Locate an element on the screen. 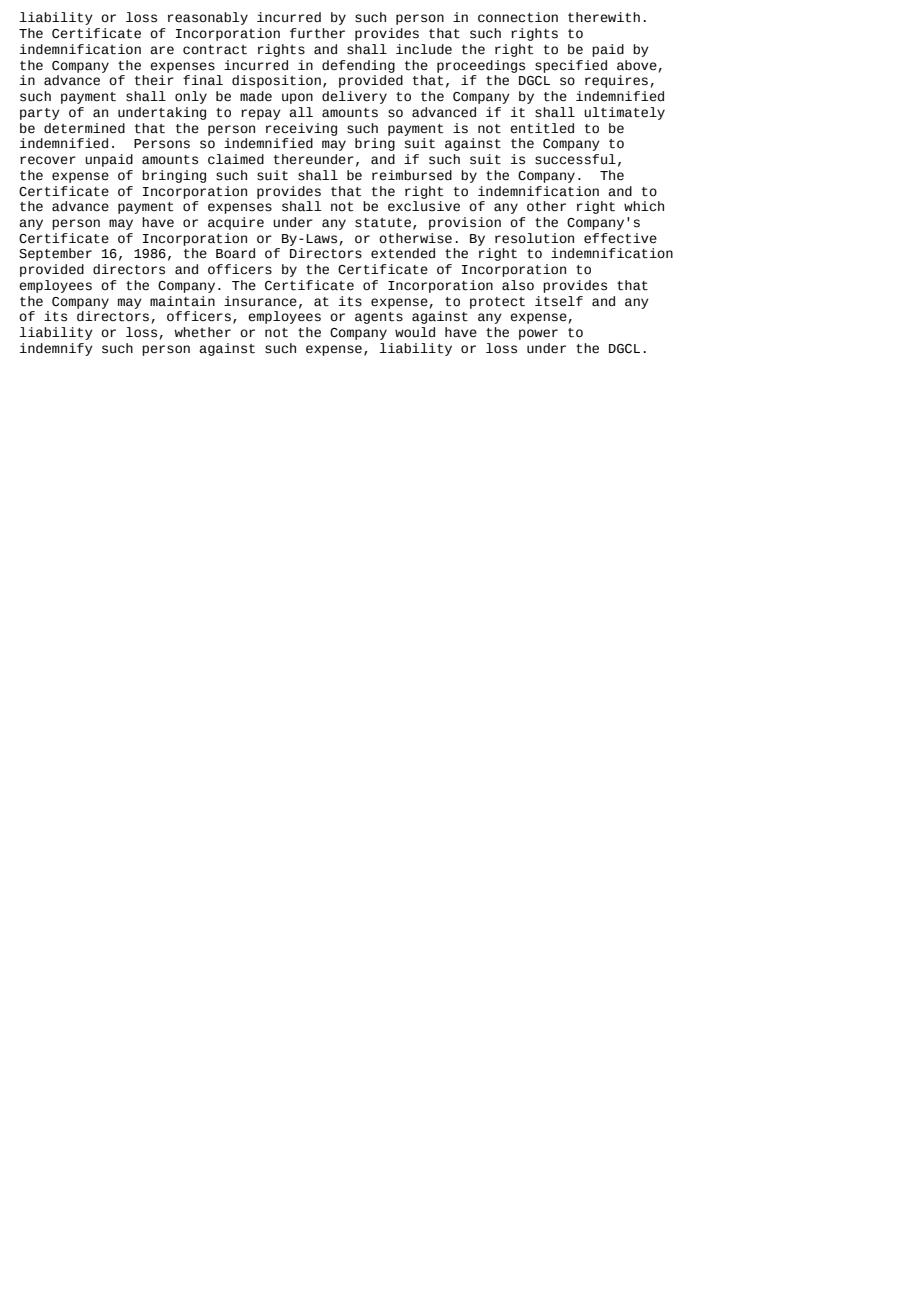 The width and height of the screenshot is (924, 1308). also is located at coordinates (518, 285).
